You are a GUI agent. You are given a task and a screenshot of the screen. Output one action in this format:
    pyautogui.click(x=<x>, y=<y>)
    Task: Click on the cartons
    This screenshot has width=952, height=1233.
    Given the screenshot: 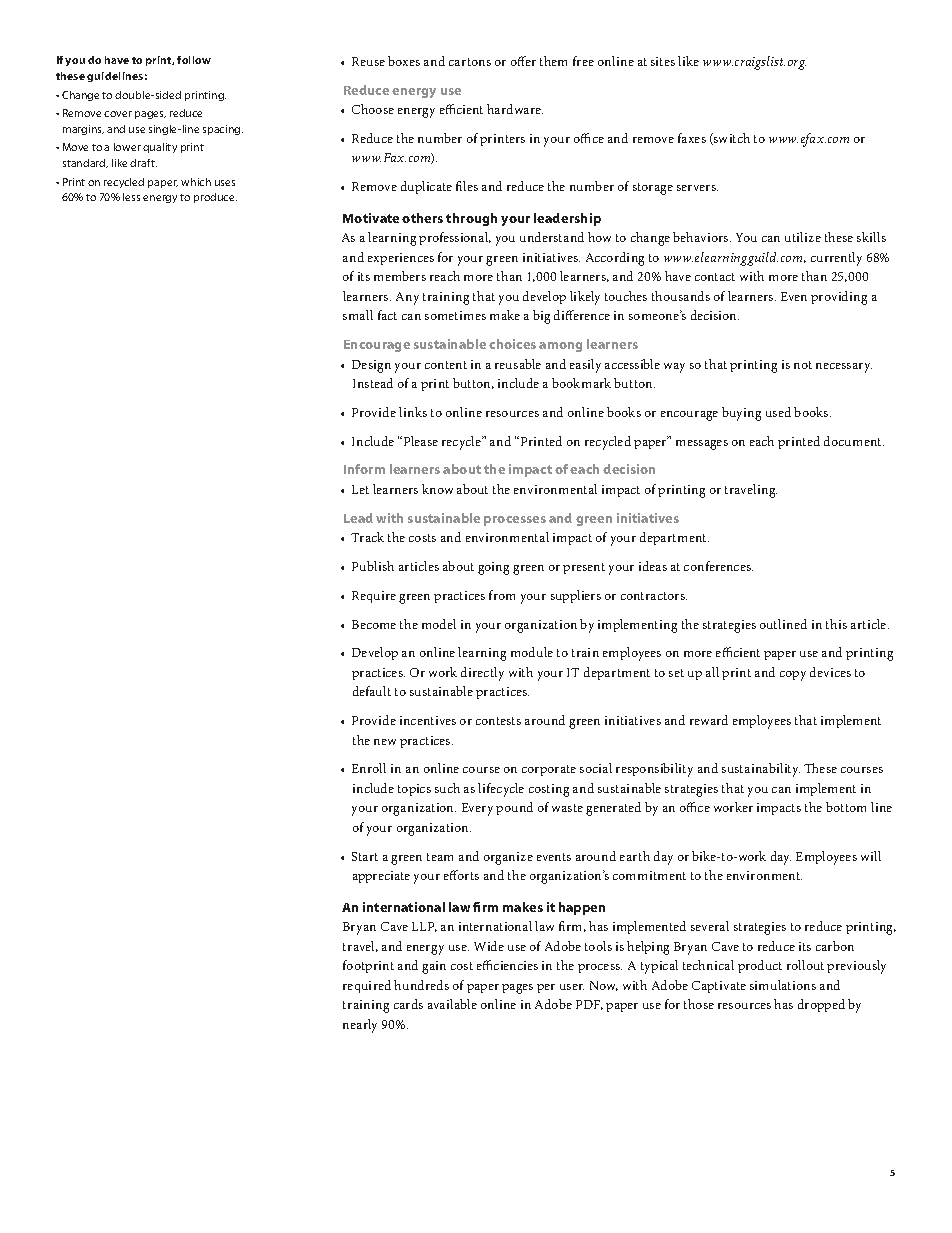 What is the action you would take?
    pyautogui.click(x=470, y=62)
